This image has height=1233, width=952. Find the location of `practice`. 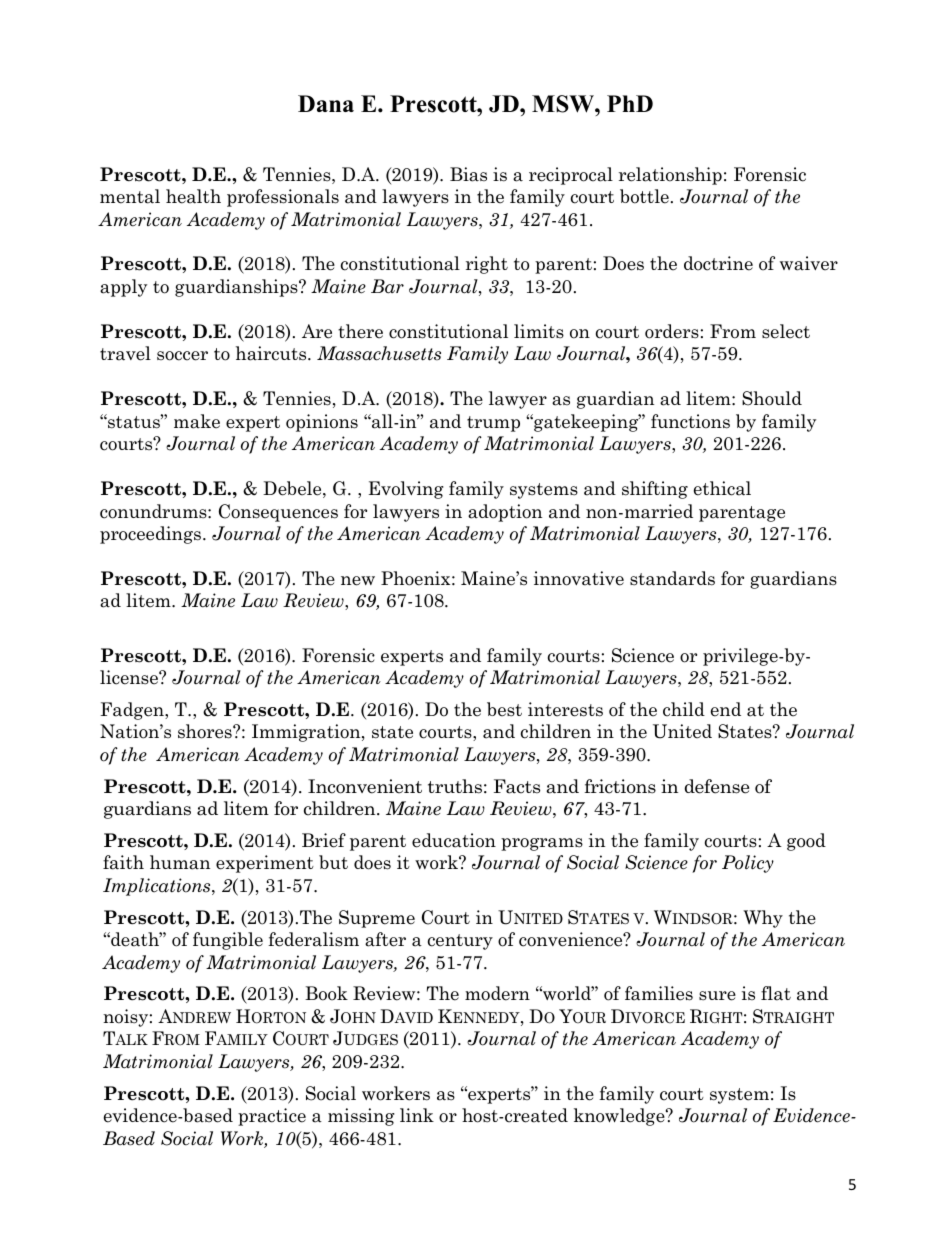

practice is located at coordinates (272, 1117).
